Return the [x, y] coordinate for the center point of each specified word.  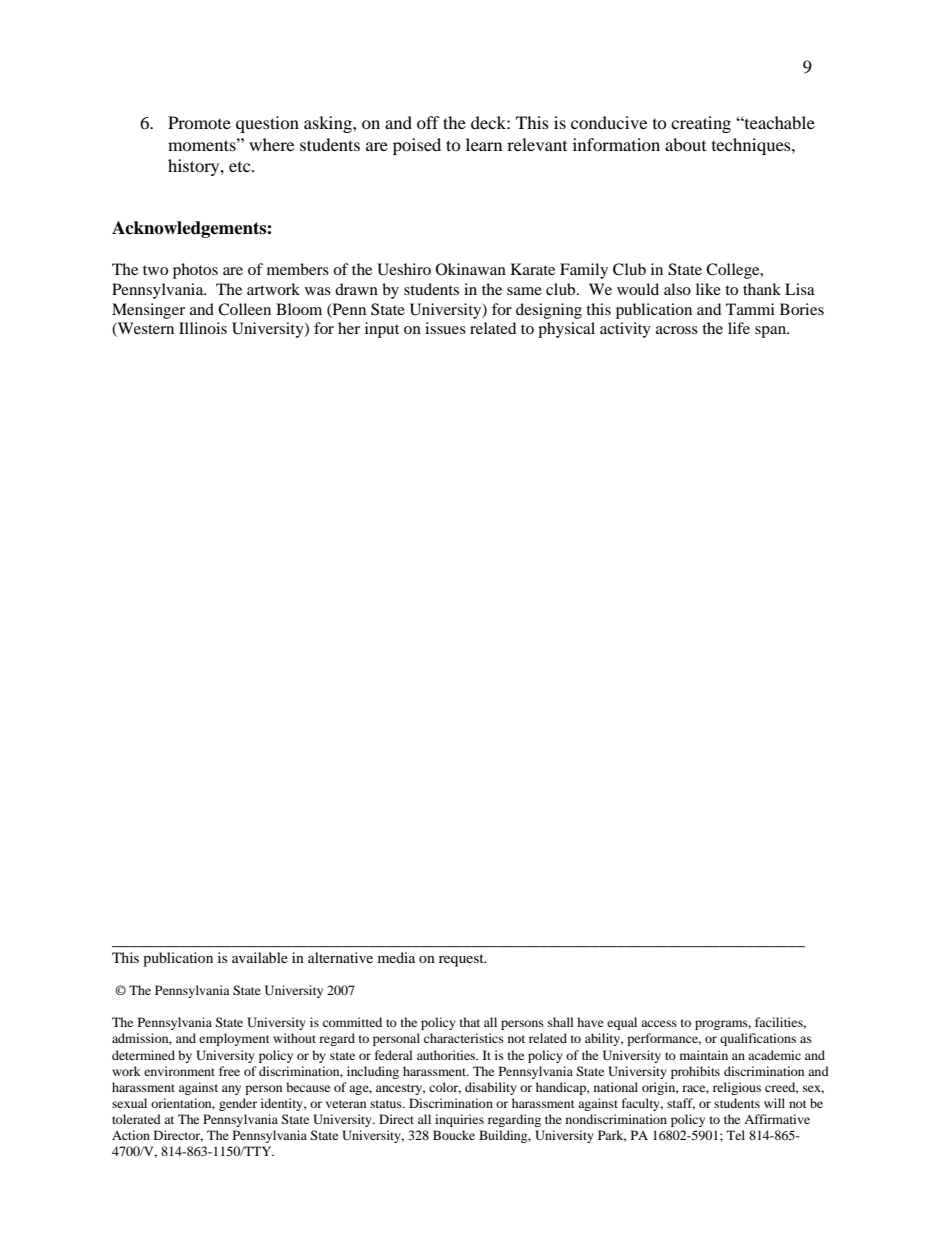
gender [238, 1104]
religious [737, 1088]
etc [241, 167]
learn [484, 144]
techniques [752, 146]
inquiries [459, 1120]
